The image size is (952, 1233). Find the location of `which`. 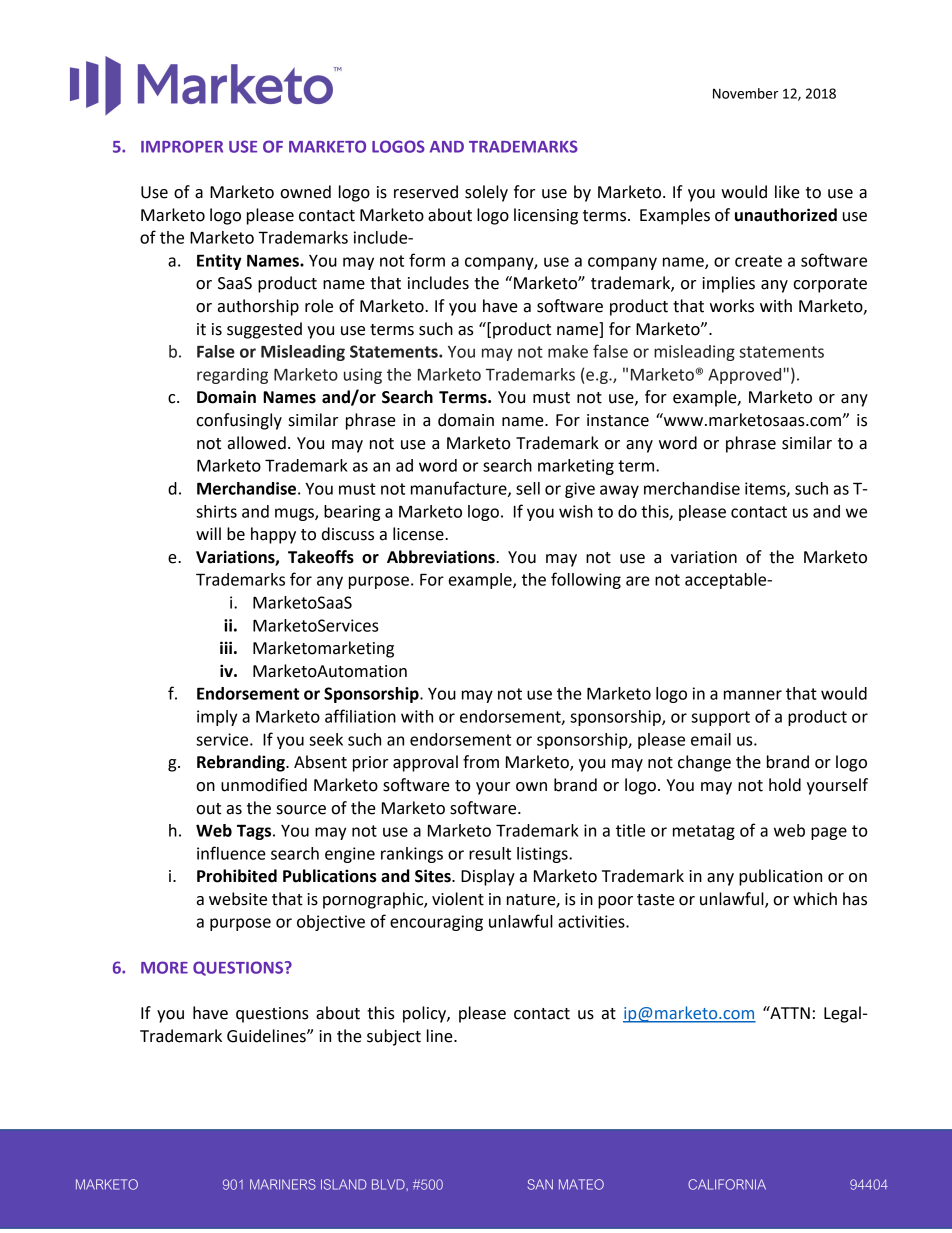

which is located at coordinates (815, 899).
